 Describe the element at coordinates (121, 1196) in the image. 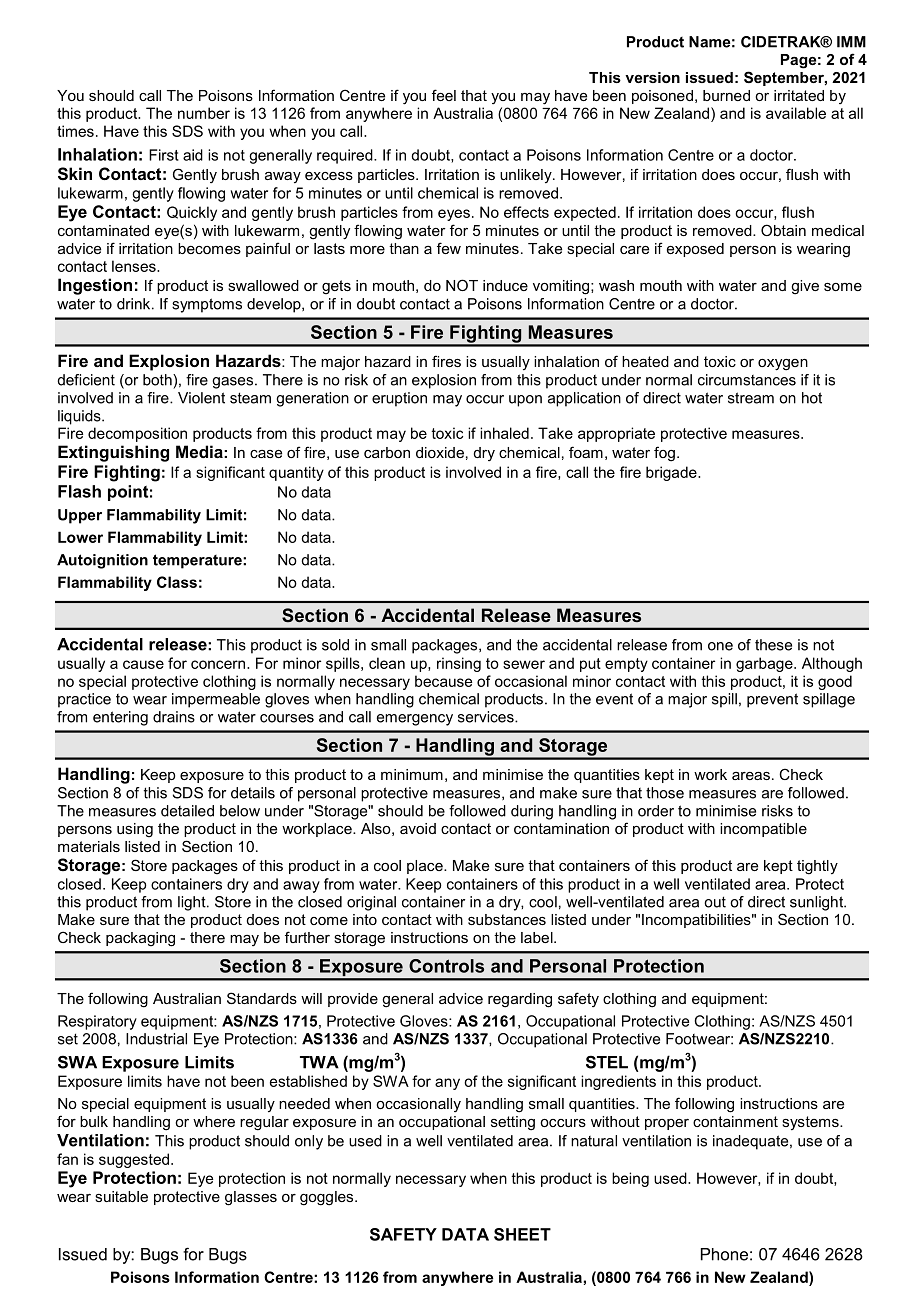

I see `suitable` at that location.
